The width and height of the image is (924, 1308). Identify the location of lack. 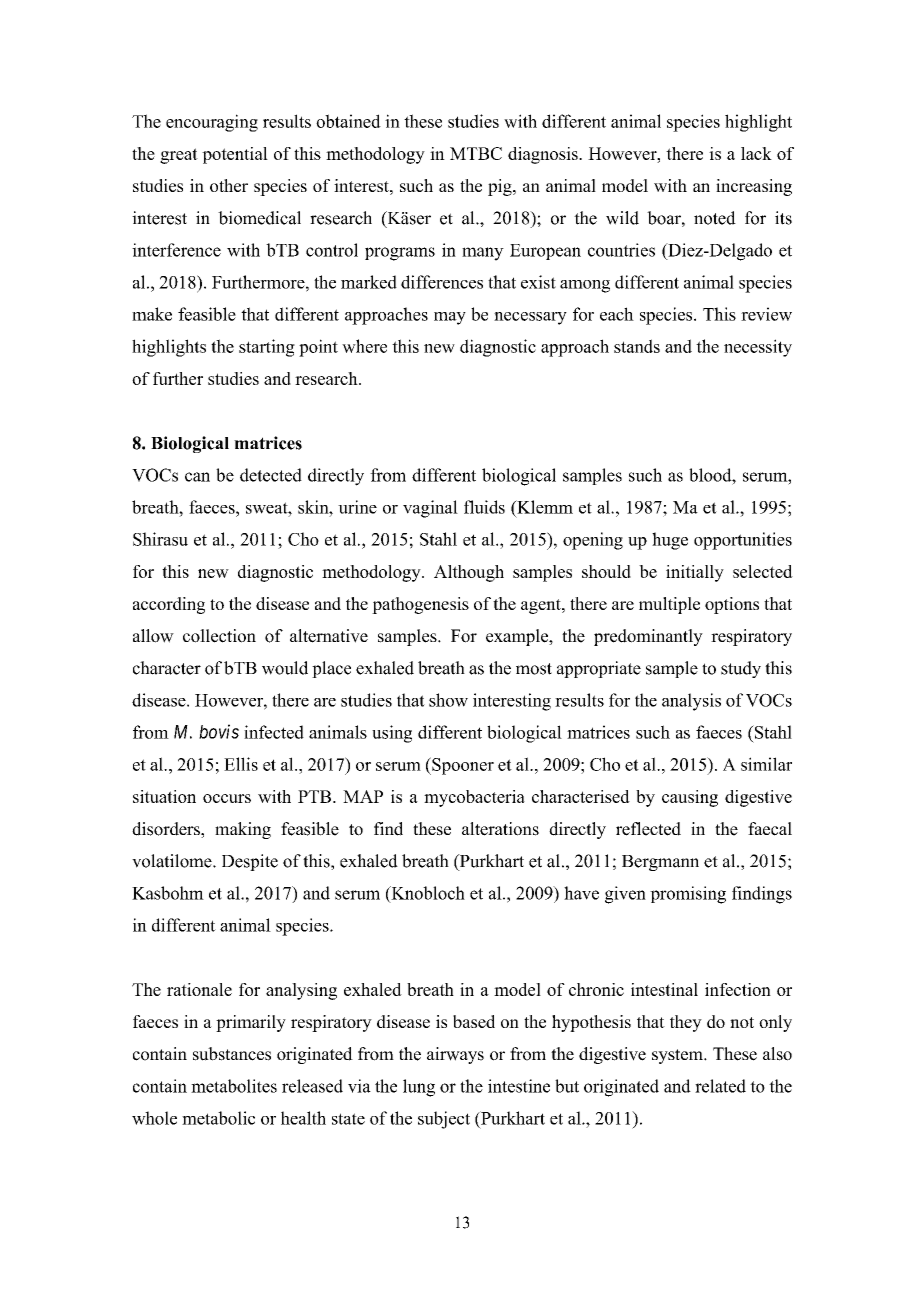
(756, 153).
